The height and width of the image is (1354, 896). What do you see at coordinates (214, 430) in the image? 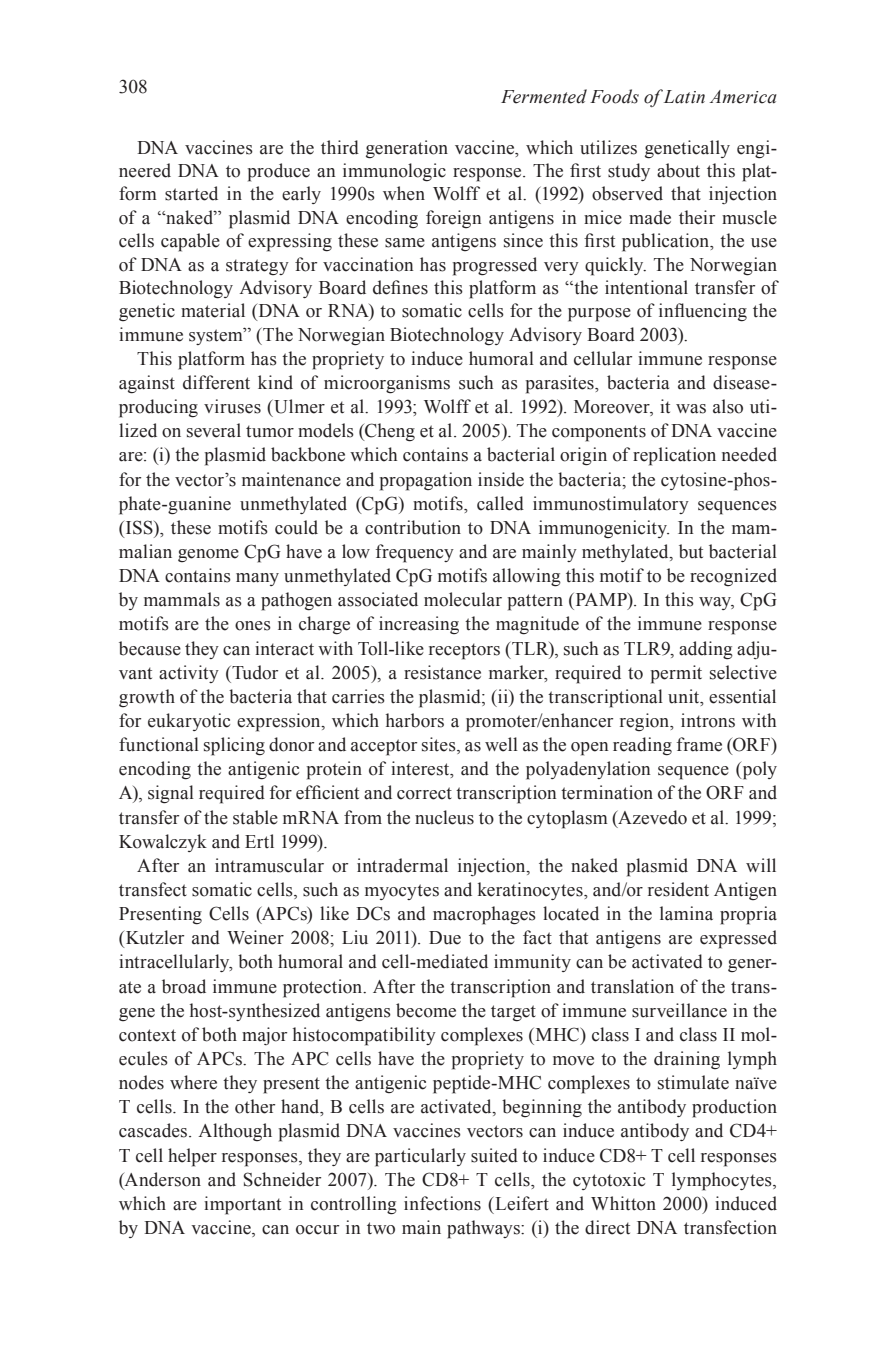
I see `several` at bounding box center [214, 430].
